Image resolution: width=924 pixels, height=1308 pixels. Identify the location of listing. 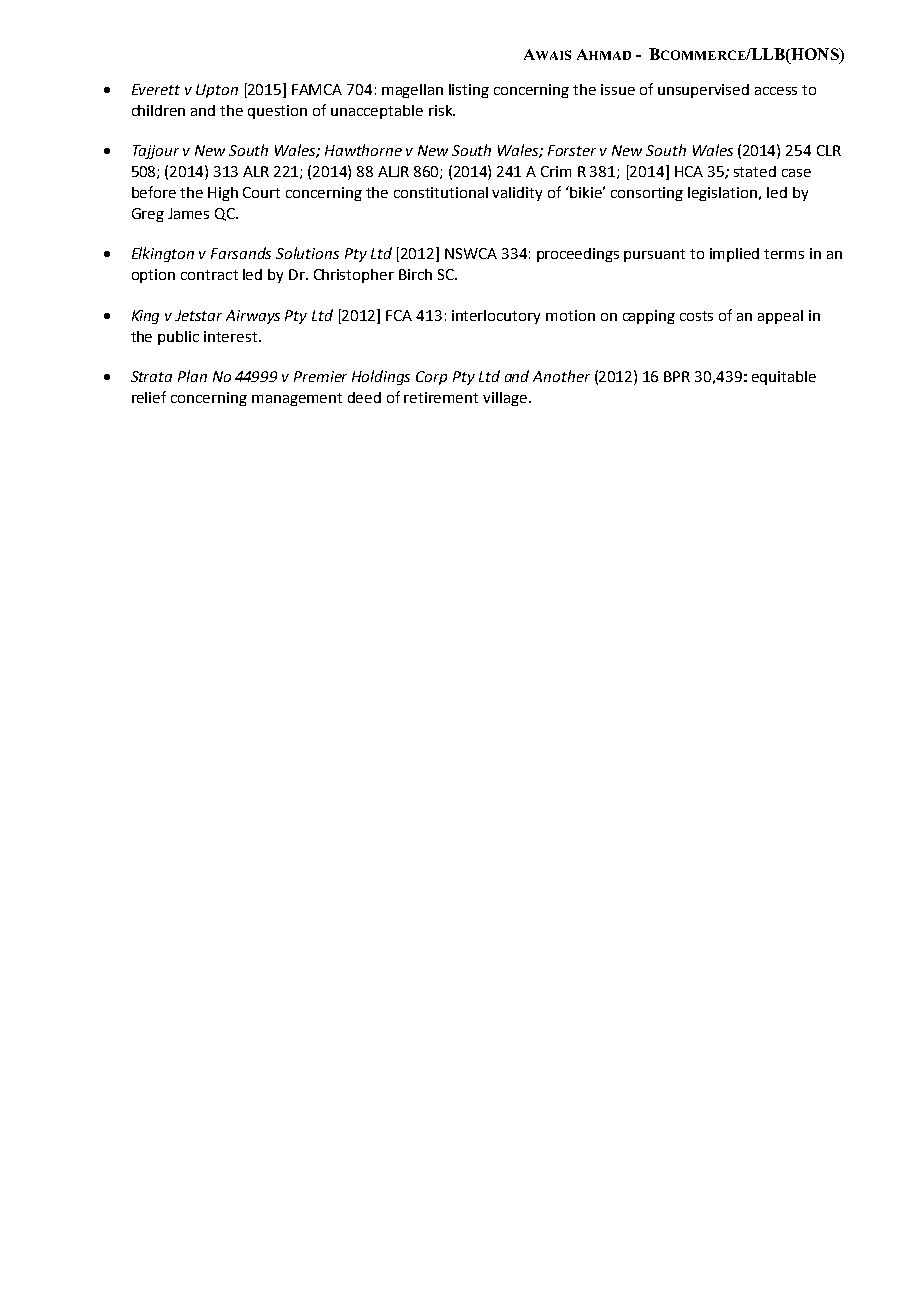
(469, 91).
